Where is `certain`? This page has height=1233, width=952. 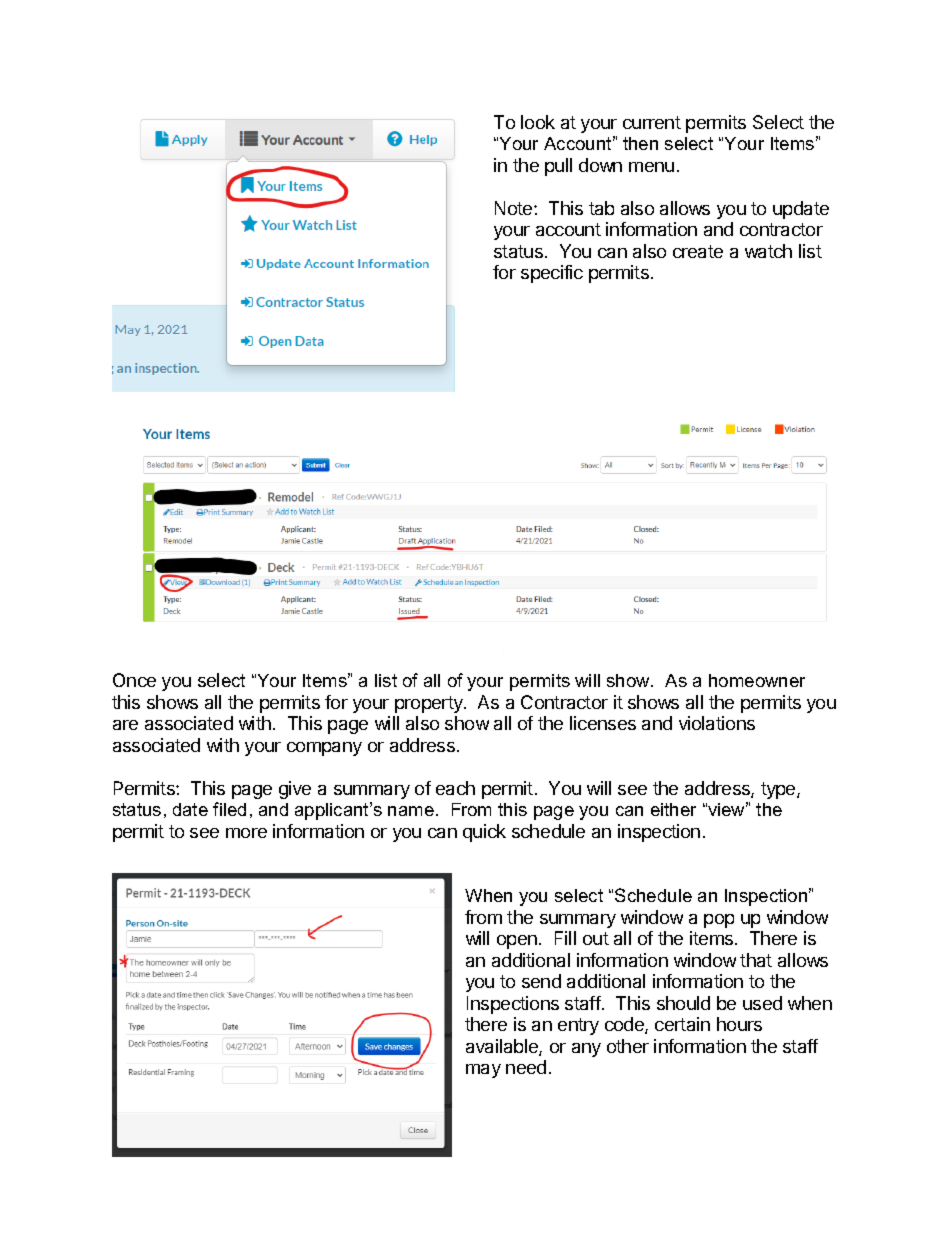 certain is located at coordinates (682, 1024).
